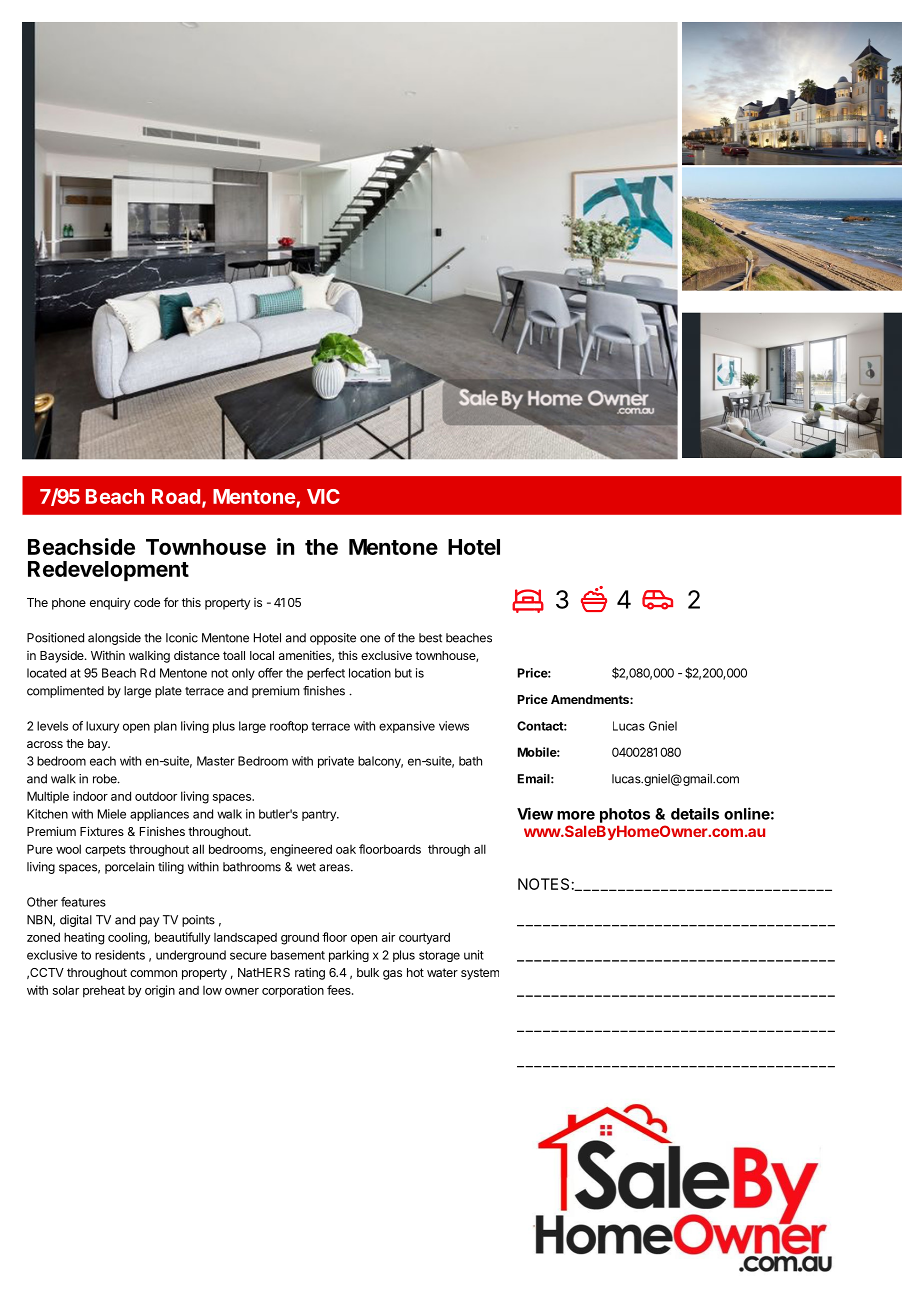 The image size is (924, 1308). Describe the element at coordinates (320, 815) in the page. I see `pantry` at that location.
